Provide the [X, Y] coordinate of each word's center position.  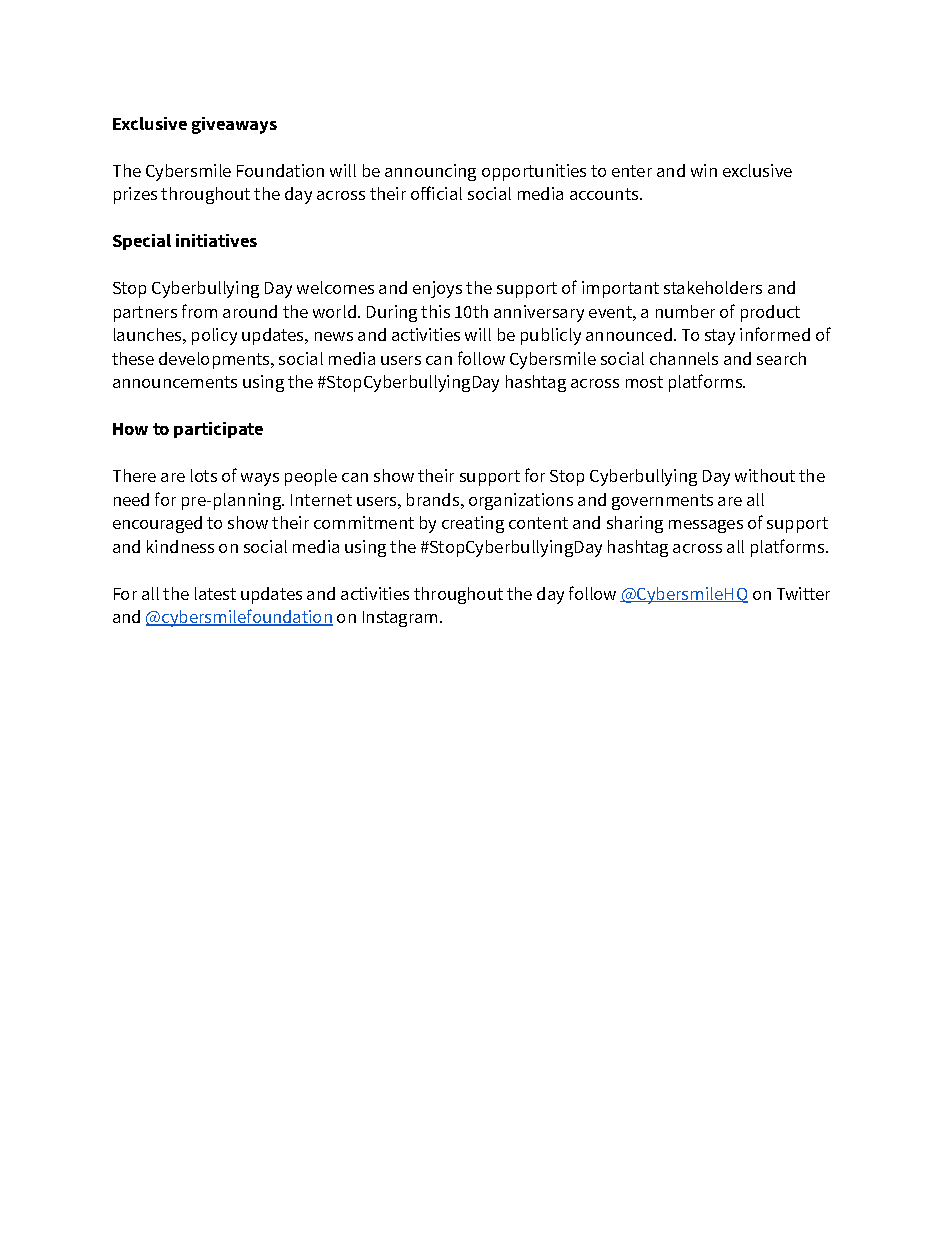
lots [204, 475]
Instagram [400, 619]
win [704, 170]
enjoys [437, 289]
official [436, 193]
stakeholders [713, 287]
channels [684, 358]
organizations [521, 501]
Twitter [803, 593]
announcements [175, 382]
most [644, 382]
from [199, 311]
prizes [135, 195]
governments [662, 502]
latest [215, 593]
